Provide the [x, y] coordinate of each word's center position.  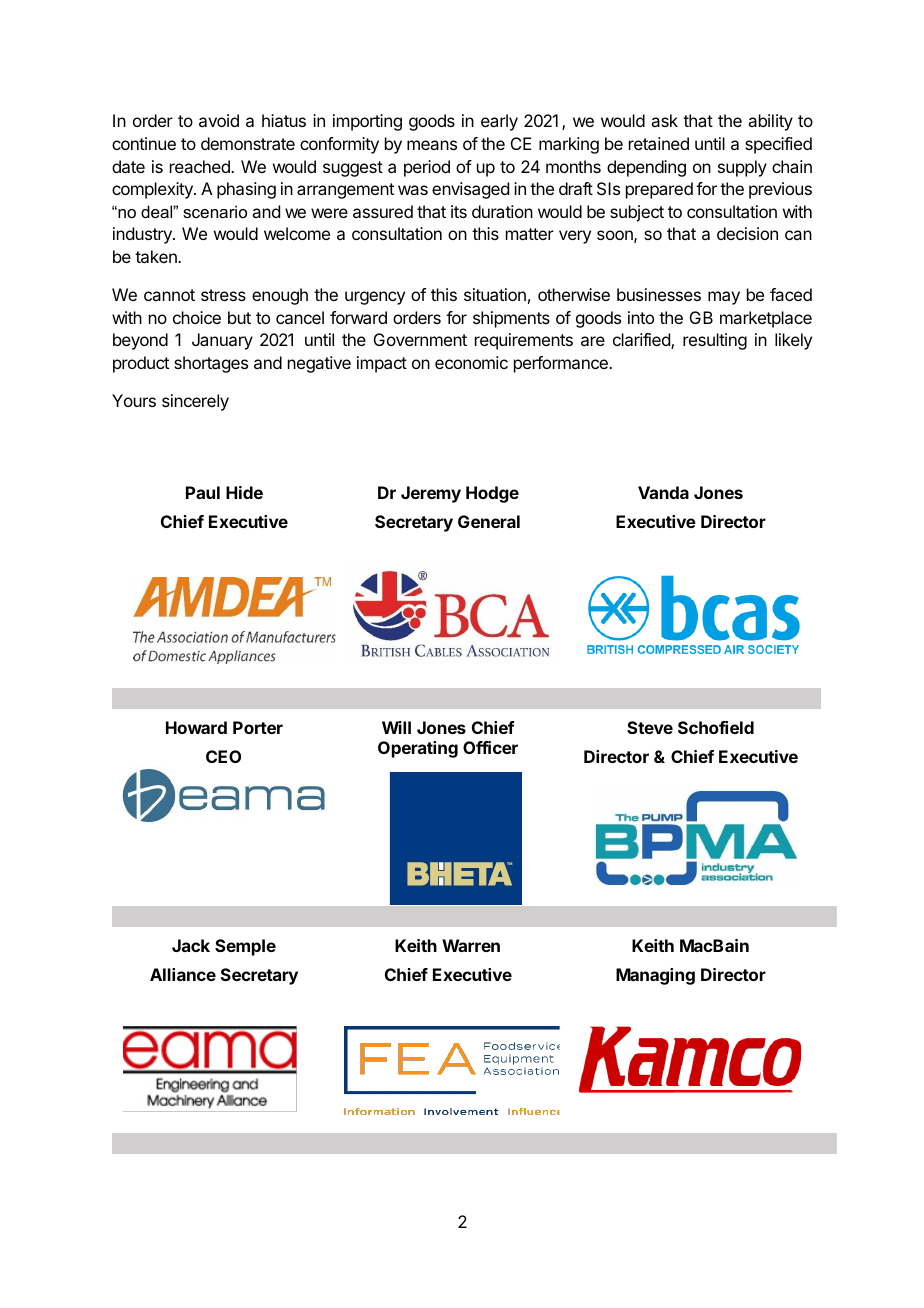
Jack [191, 945]
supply [742, 168]
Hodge [492, 494]
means [432, 145]
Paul [203, 492]
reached [201, 166]
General [489, 521]
